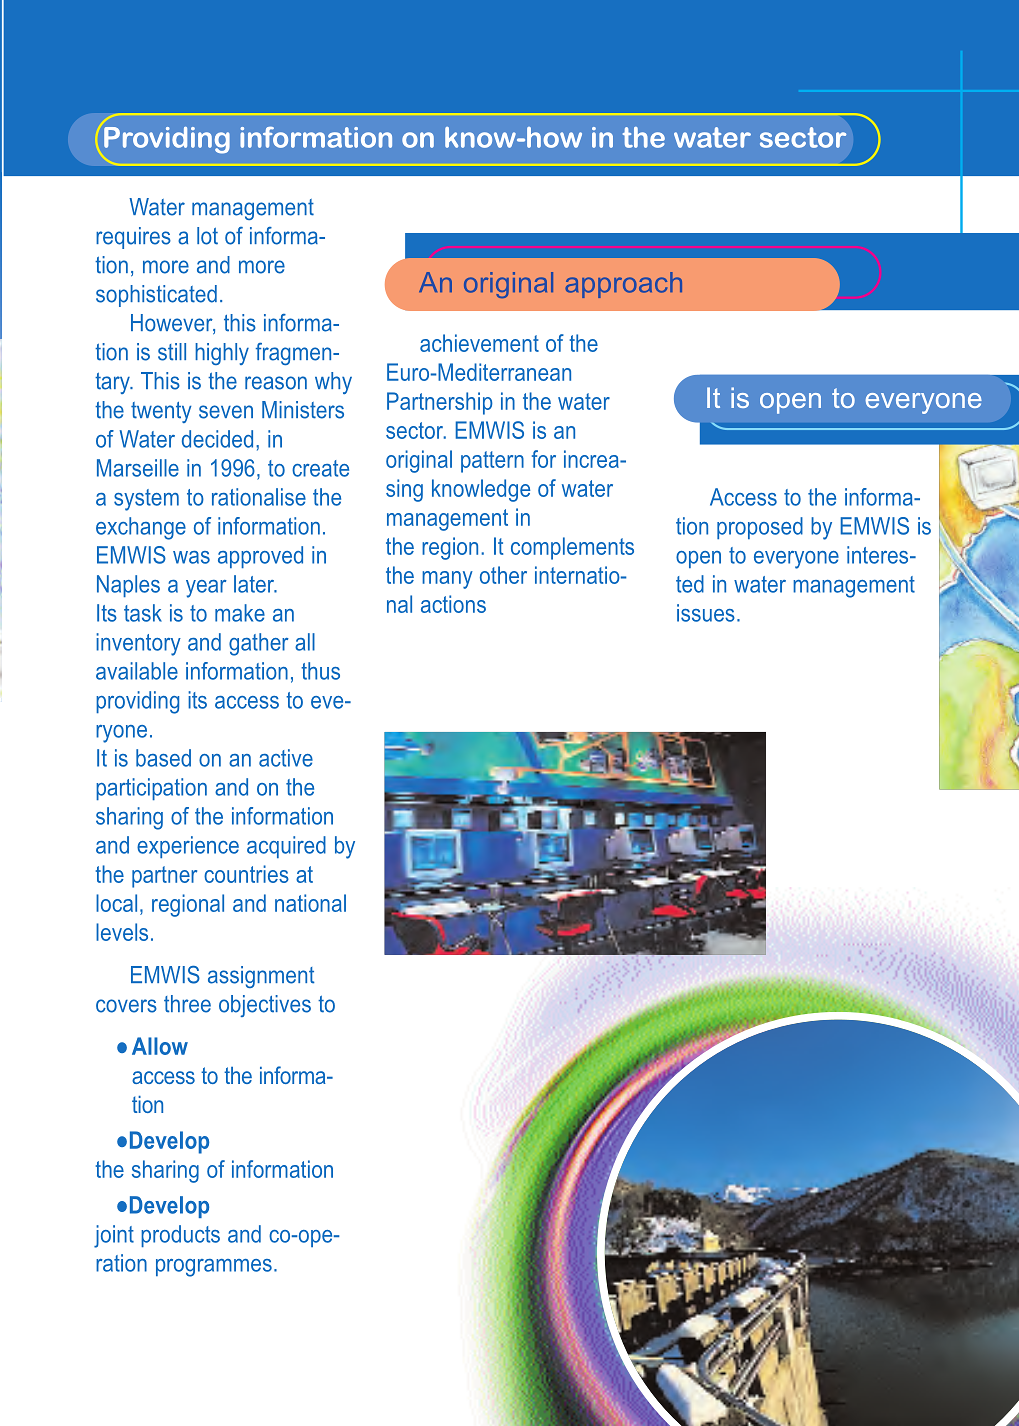  I want to click on lot, so click(207, 236).
